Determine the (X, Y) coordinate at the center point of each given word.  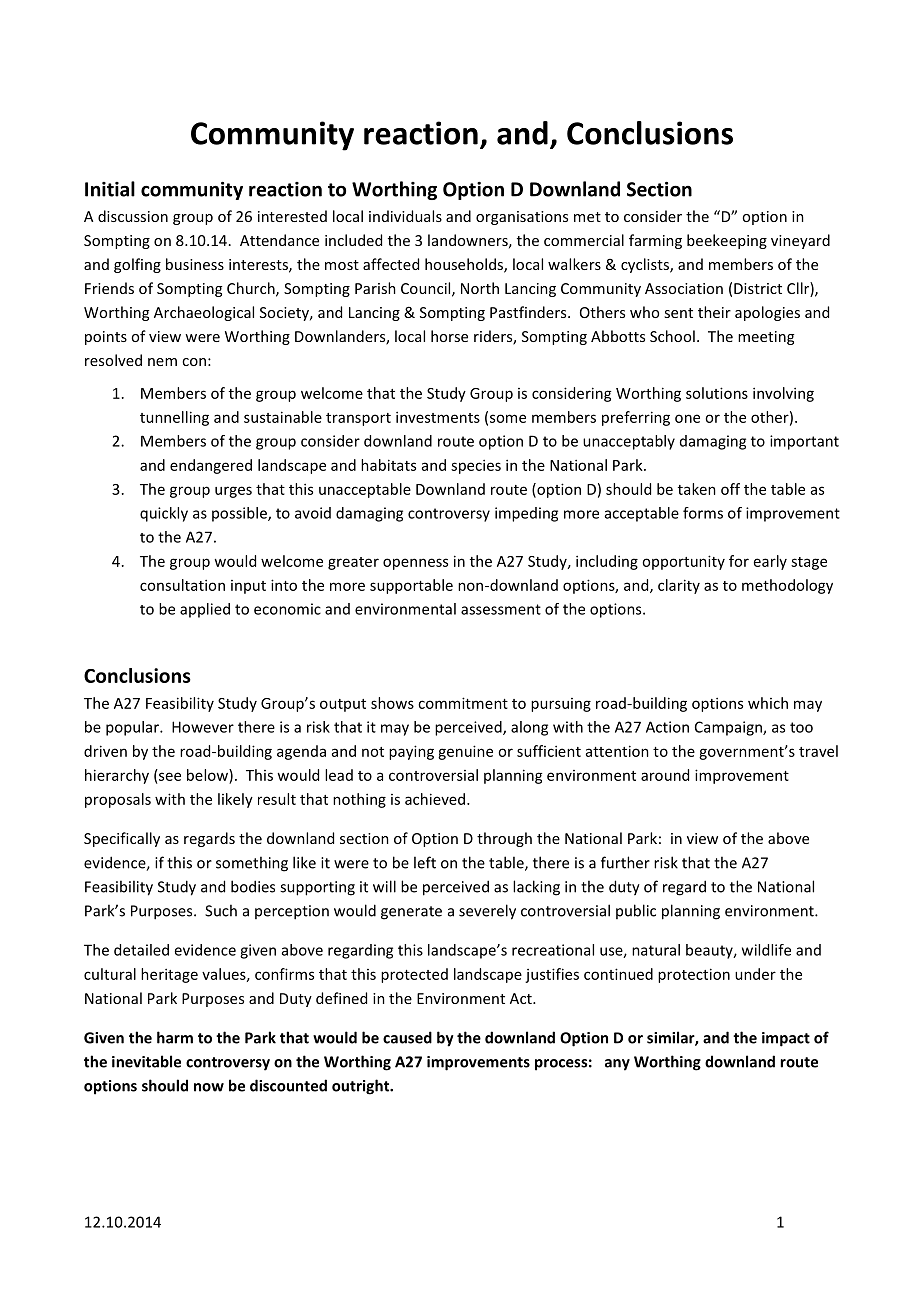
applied (205, 610)
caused (407, 1037)
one (687, 418)
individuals (405, 216)
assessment (501, 609)
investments (438, 417)
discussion (133, 216)
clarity (679, 586)
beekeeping (727, 241)
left (425, 862)
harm (175, 1037)
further (625, 862)
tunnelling (174, 418)
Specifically (122, 839)
